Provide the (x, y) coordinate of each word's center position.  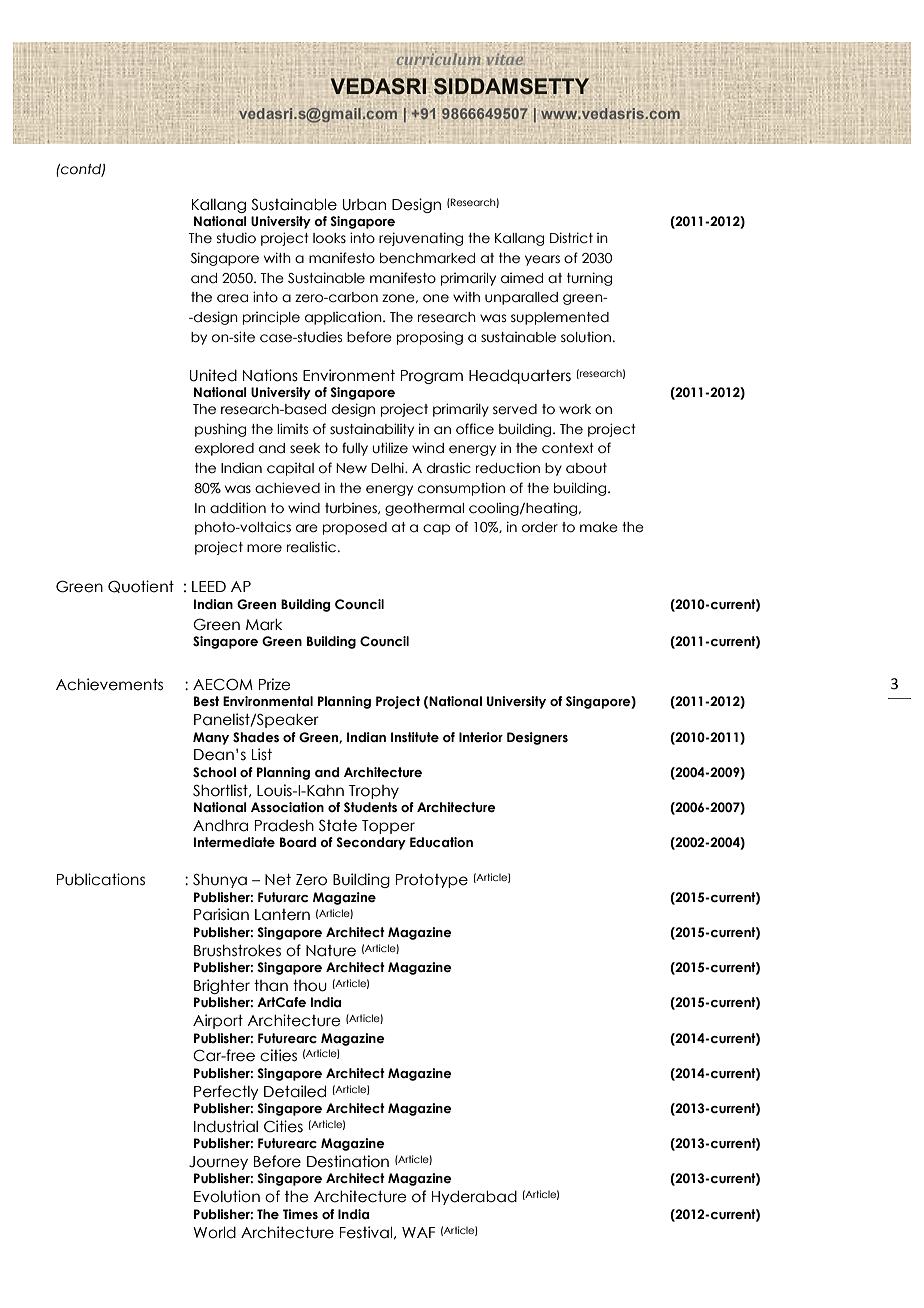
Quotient (141, 586)
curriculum (438, 58)
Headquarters (520, 377)
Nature (331, 951)
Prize (275, 684)
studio (236, 238)
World (214, 1232)
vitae (505, 59)
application (344, 318)
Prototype (432, 881)
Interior (481, 737)
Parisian (221, 914)
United (213, 375)
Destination (348, 1161)
